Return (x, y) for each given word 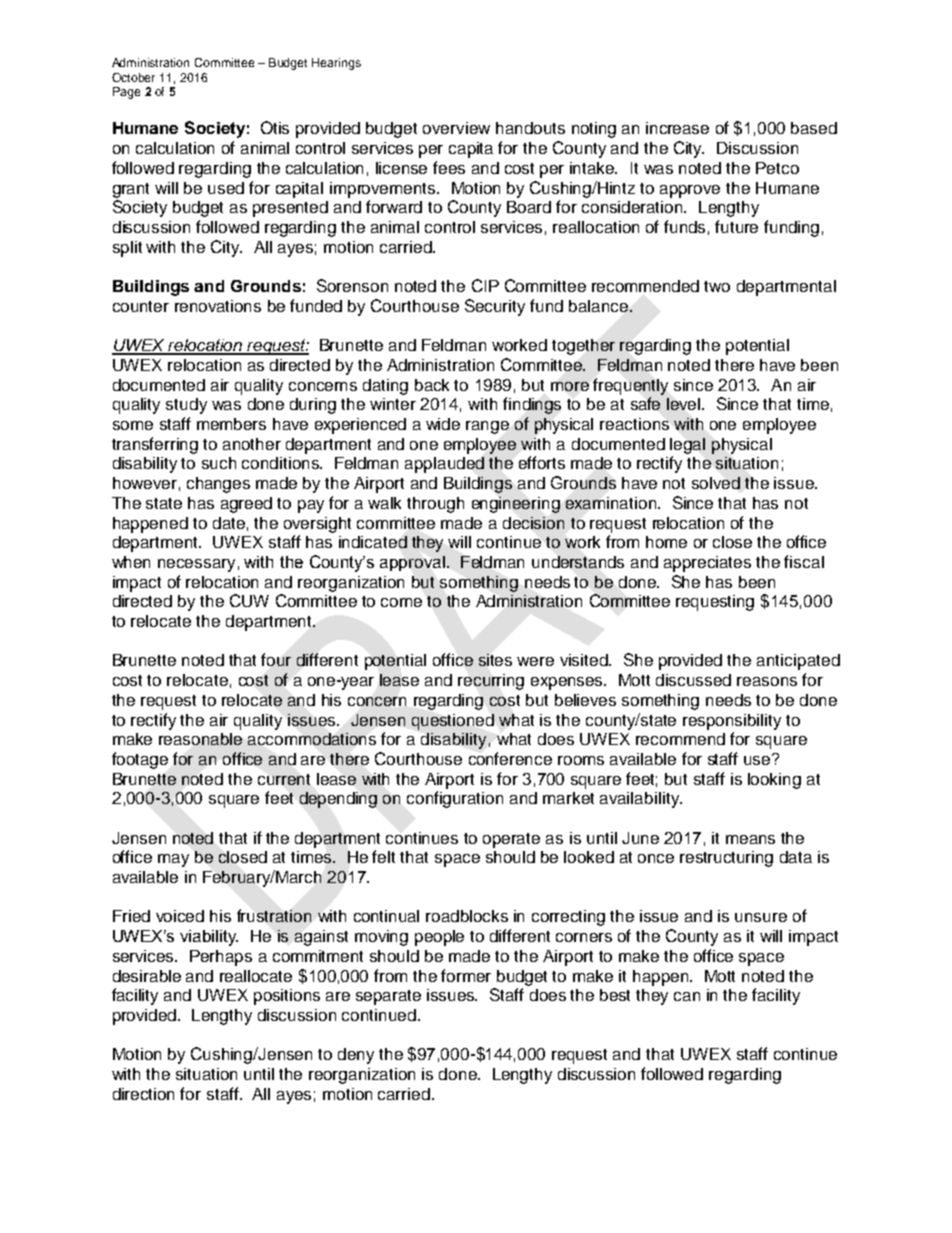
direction (143, 1094)
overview (456, 128)
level (685, 404)
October (133, 77)
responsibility (732, 722)
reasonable (200, 739)
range (487, 427)
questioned (453, 722)
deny (356, 1056)
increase (677, 128)
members (231, 424)
